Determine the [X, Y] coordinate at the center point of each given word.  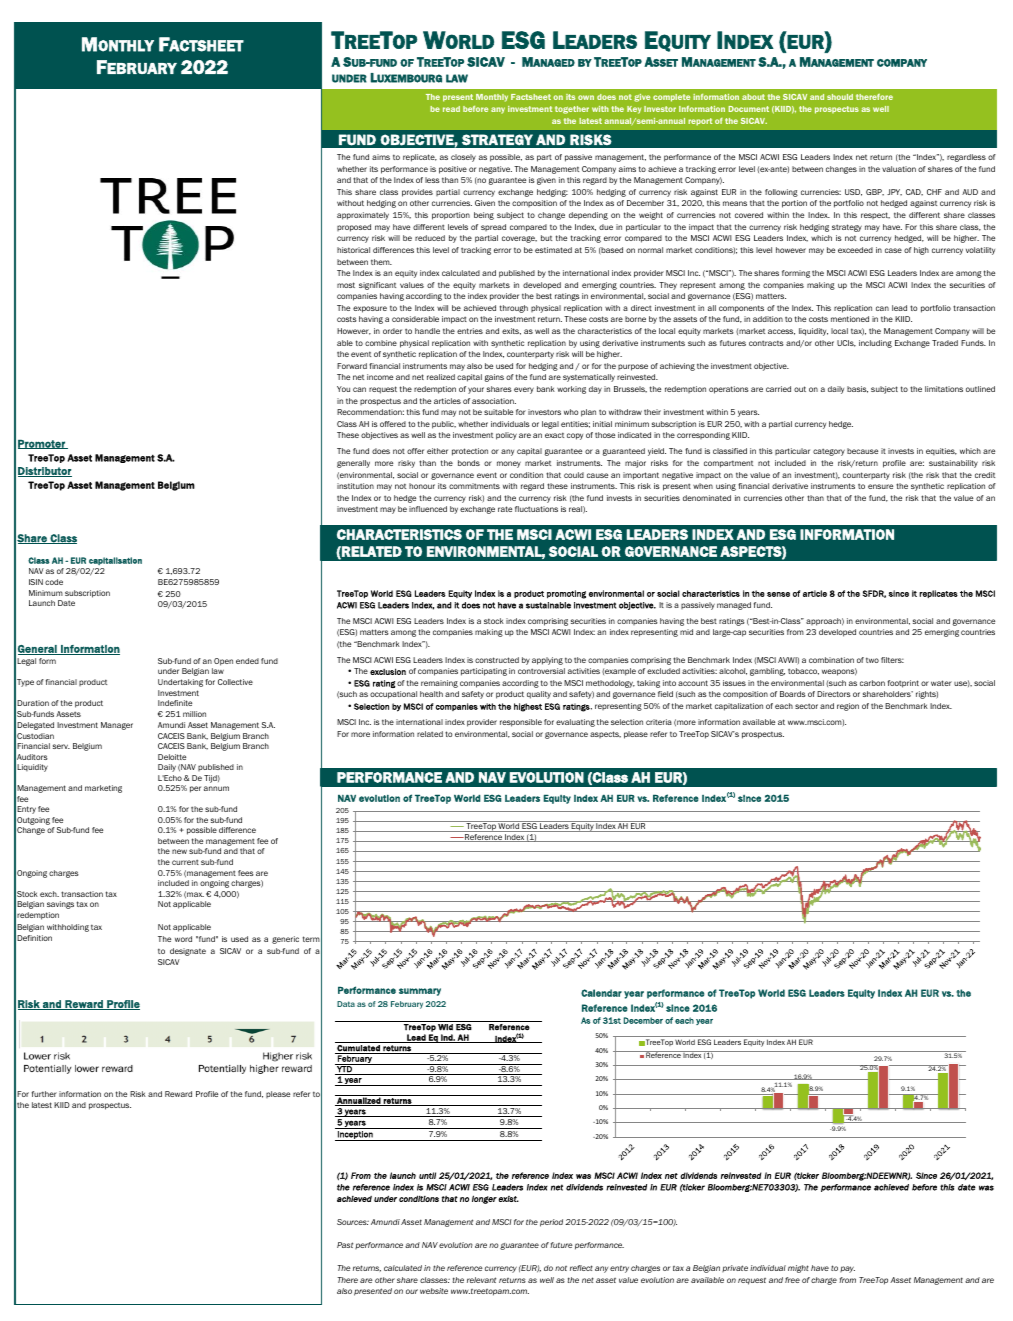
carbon [872, 683]
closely [463, 158]
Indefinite [175, 703]
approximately [363, 216]
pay [847, 1269]
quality [539, 695]
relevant [481, 1280]
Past [345, 1245]
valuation [899, 169]
